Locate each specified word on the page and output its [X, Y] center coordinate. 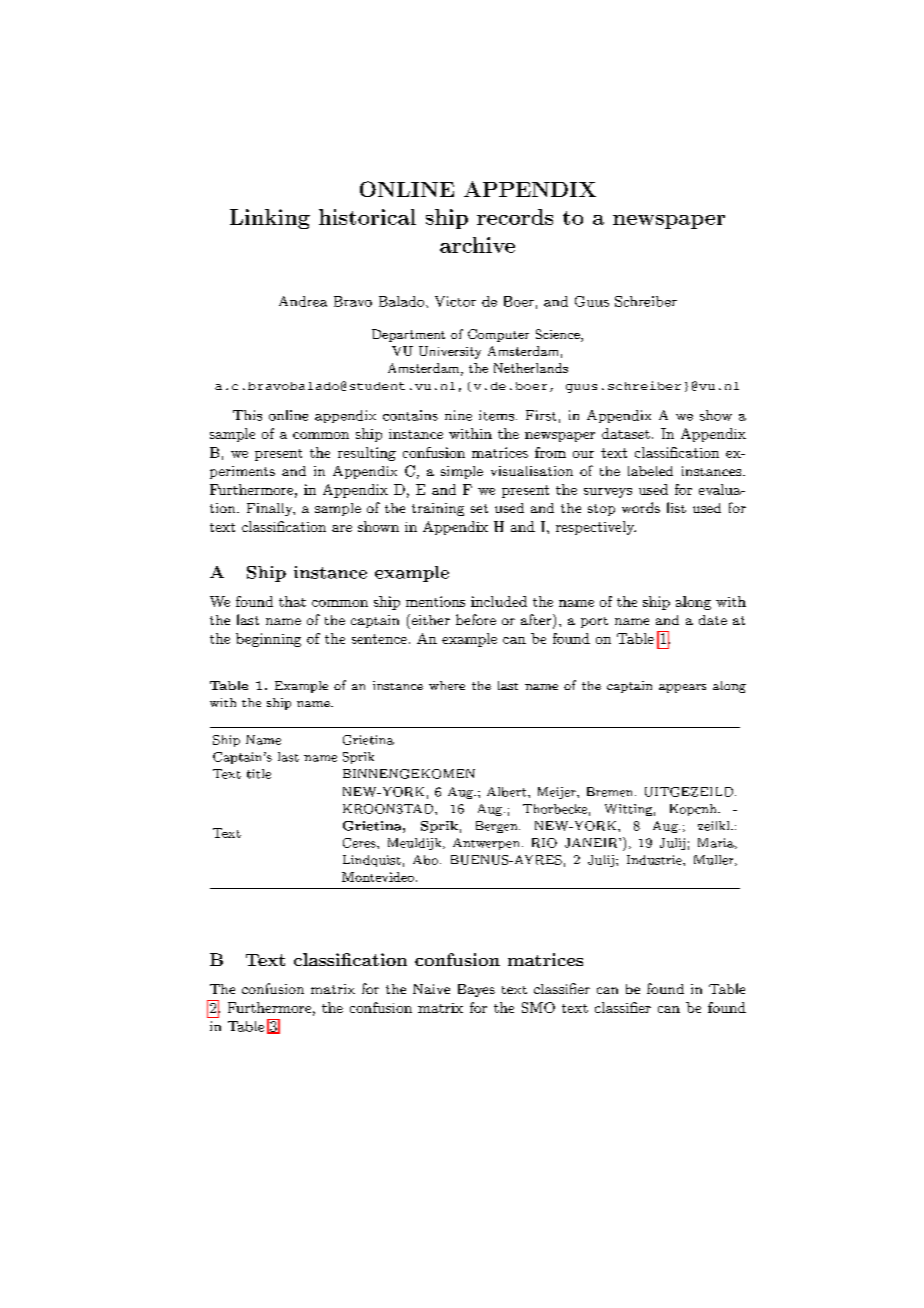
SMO [538, 1007]
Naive [431, 989]
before [476, 619]
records [515, 217]
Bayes [476, 990]
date [713, 620]
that [292, 601]
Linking [270, 219]
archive [477, 245]
